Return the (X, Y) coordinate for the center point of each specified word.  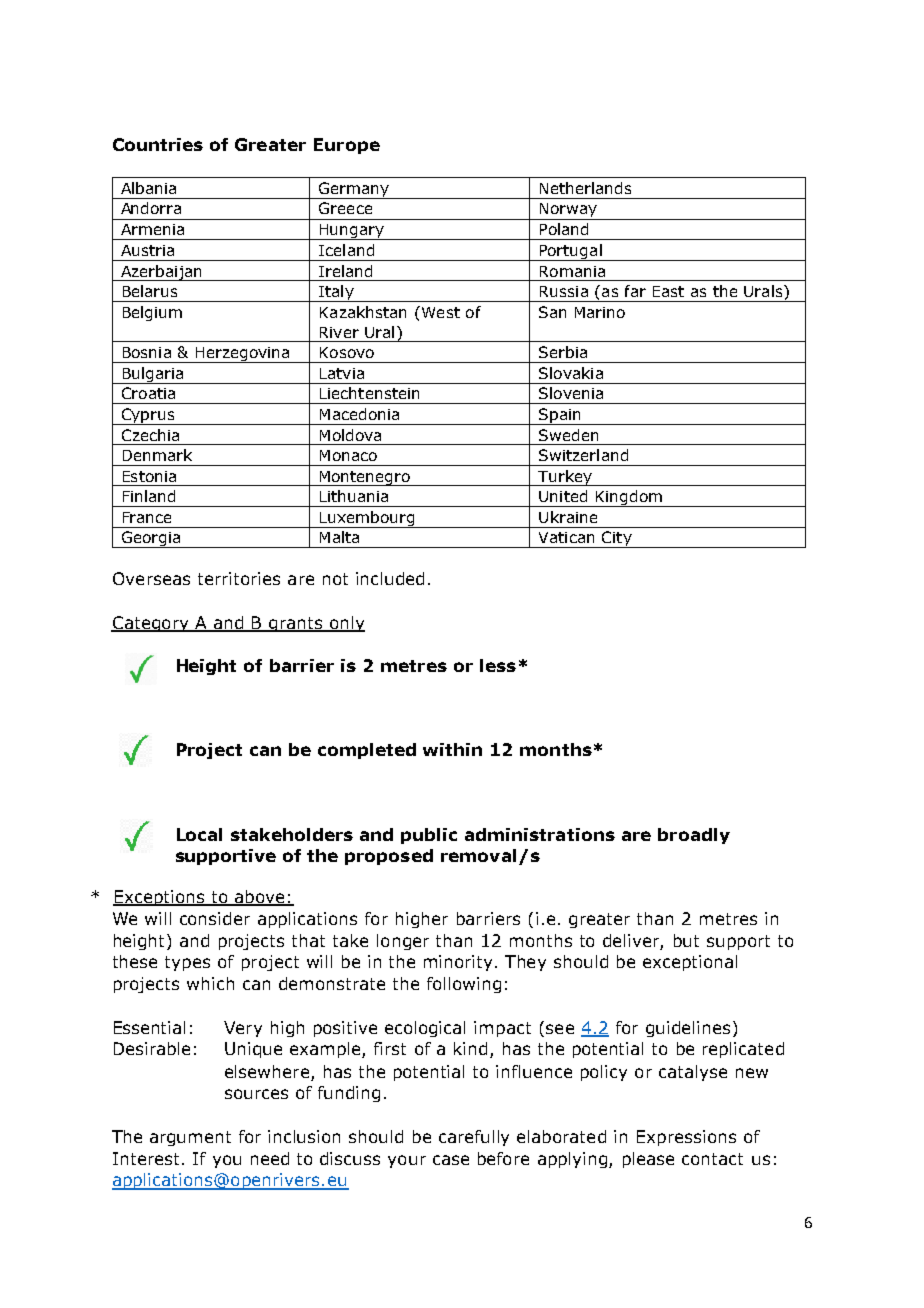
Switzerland (583, 455)
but (686, 940)
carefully (474, 1138)
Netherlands (585, 188)
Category (151, 624)
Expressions (686, 1138)
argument (190, 1138)
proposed (389, 857)
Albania (148, 188)
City (617, 539)
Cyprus (148, 416)
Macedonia (359, 414)
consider (215, 918)
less (498, 665)
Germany (354, 190)
